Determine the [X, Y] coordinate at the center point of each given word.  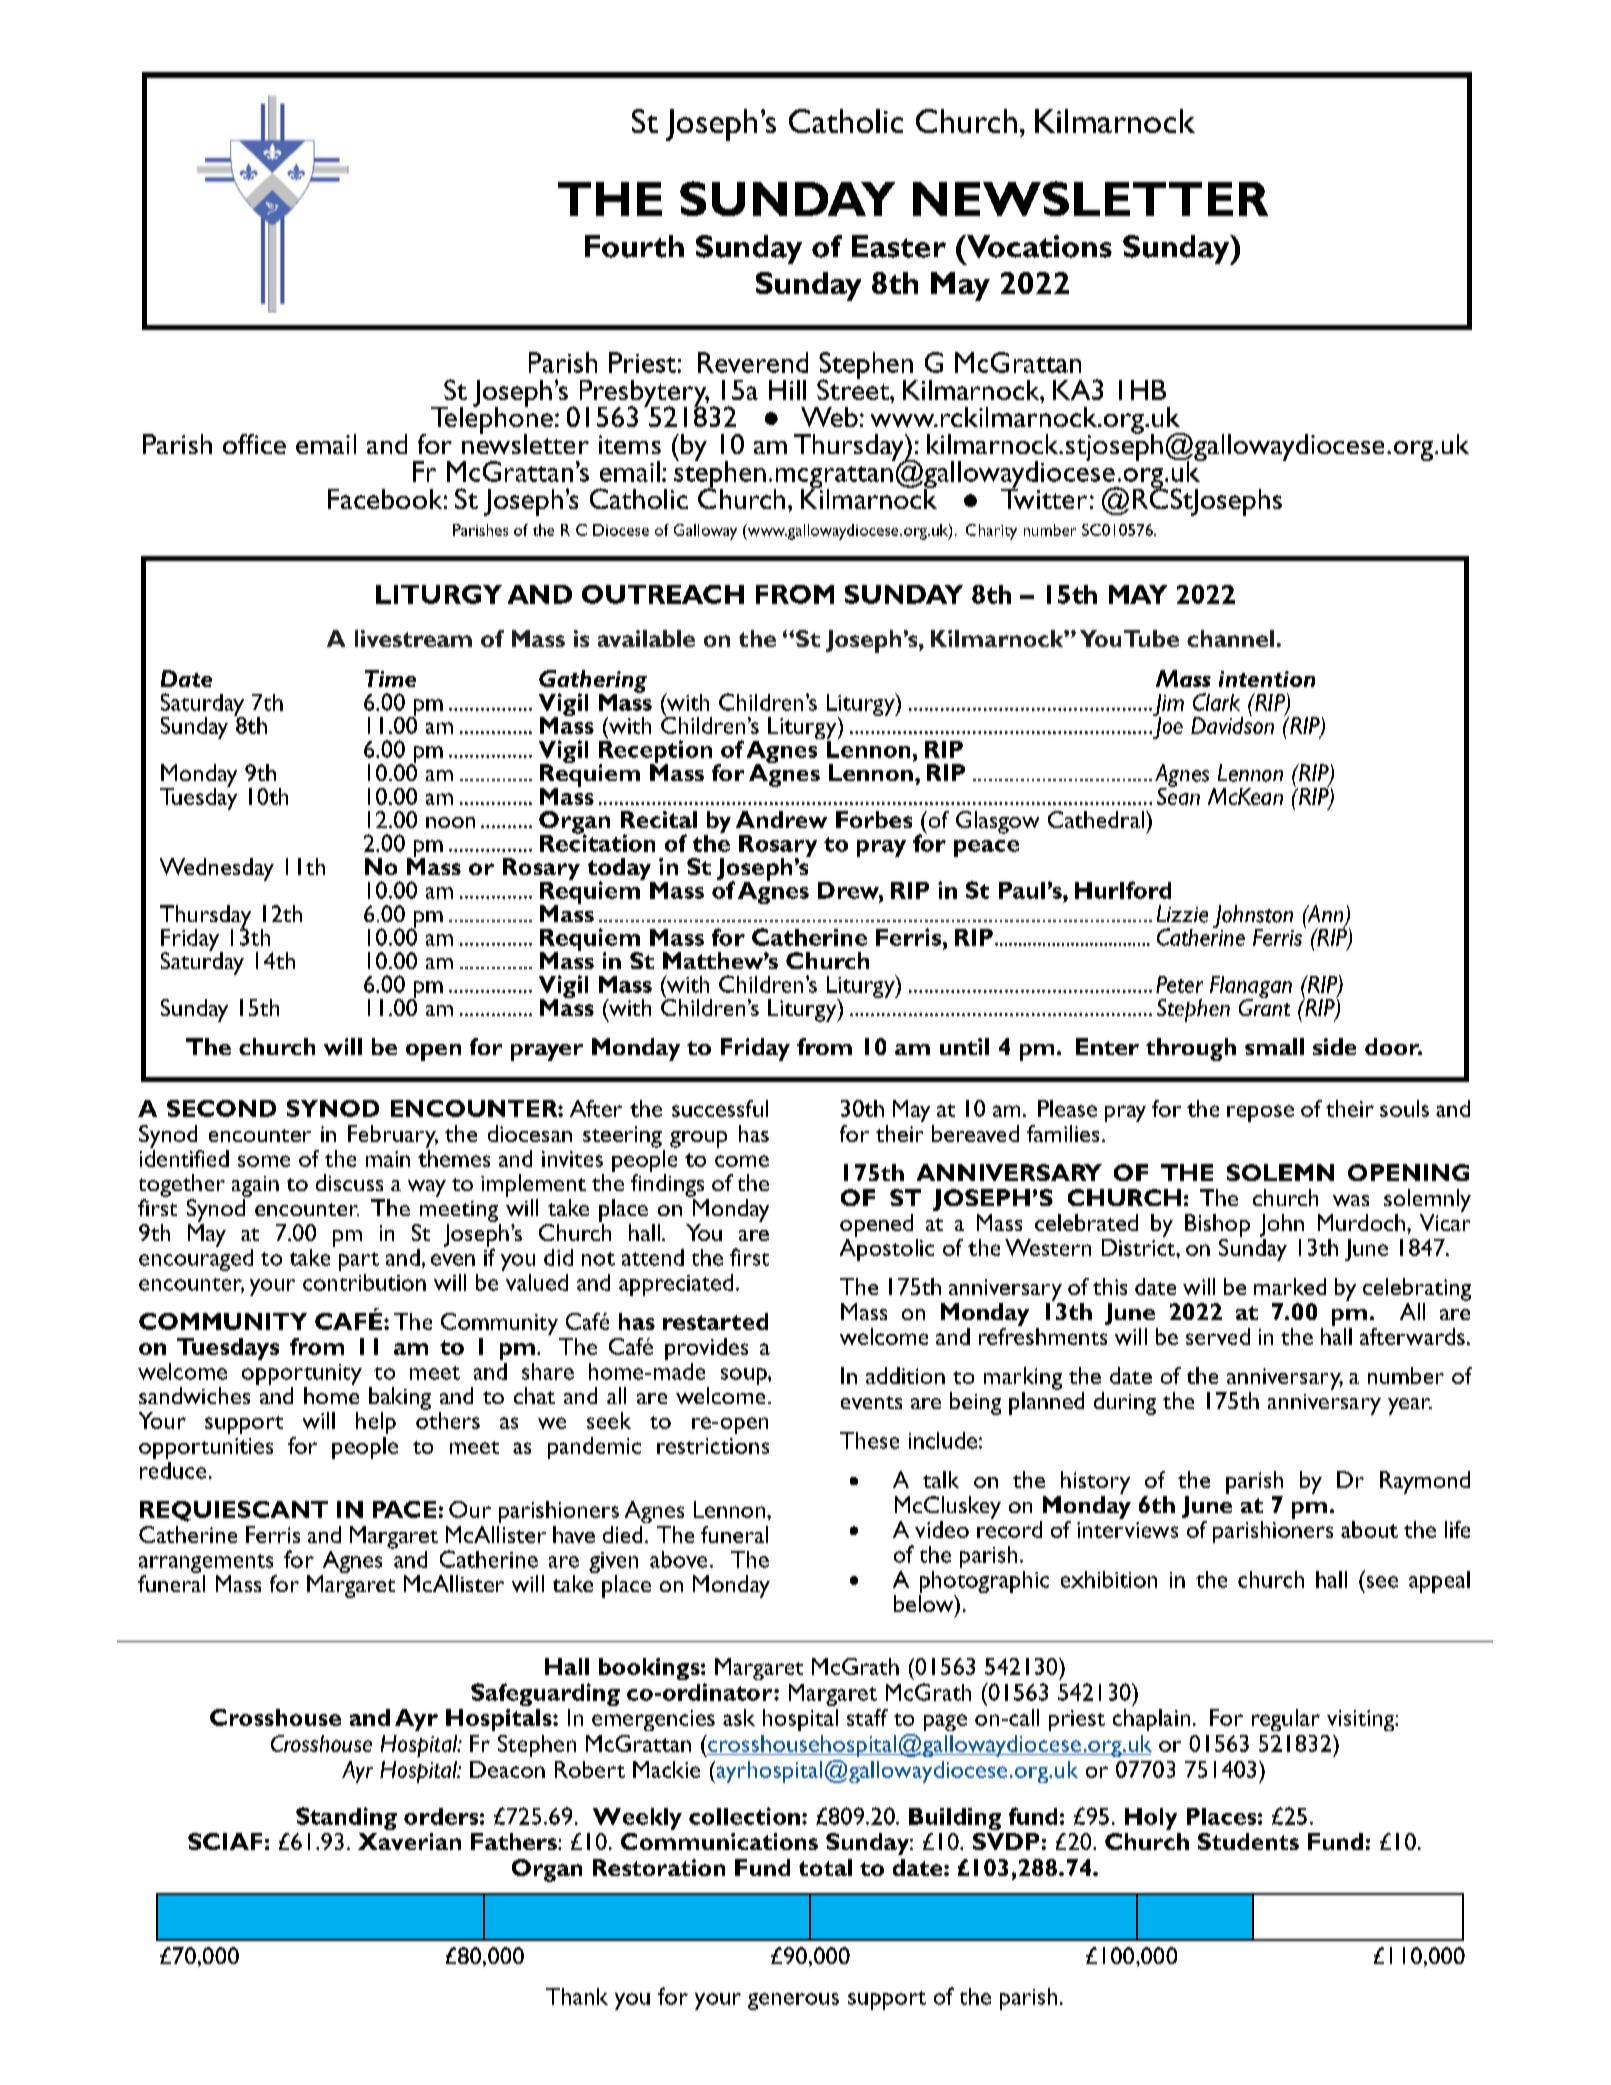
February [393, 1136]
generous [793, 2001]
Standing [346, 1818]
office [254, 444]
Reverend [753, 362]
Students [1248, 1841]
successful [720, 1108]
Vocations [1038, 246]
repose [1260, 1113]
